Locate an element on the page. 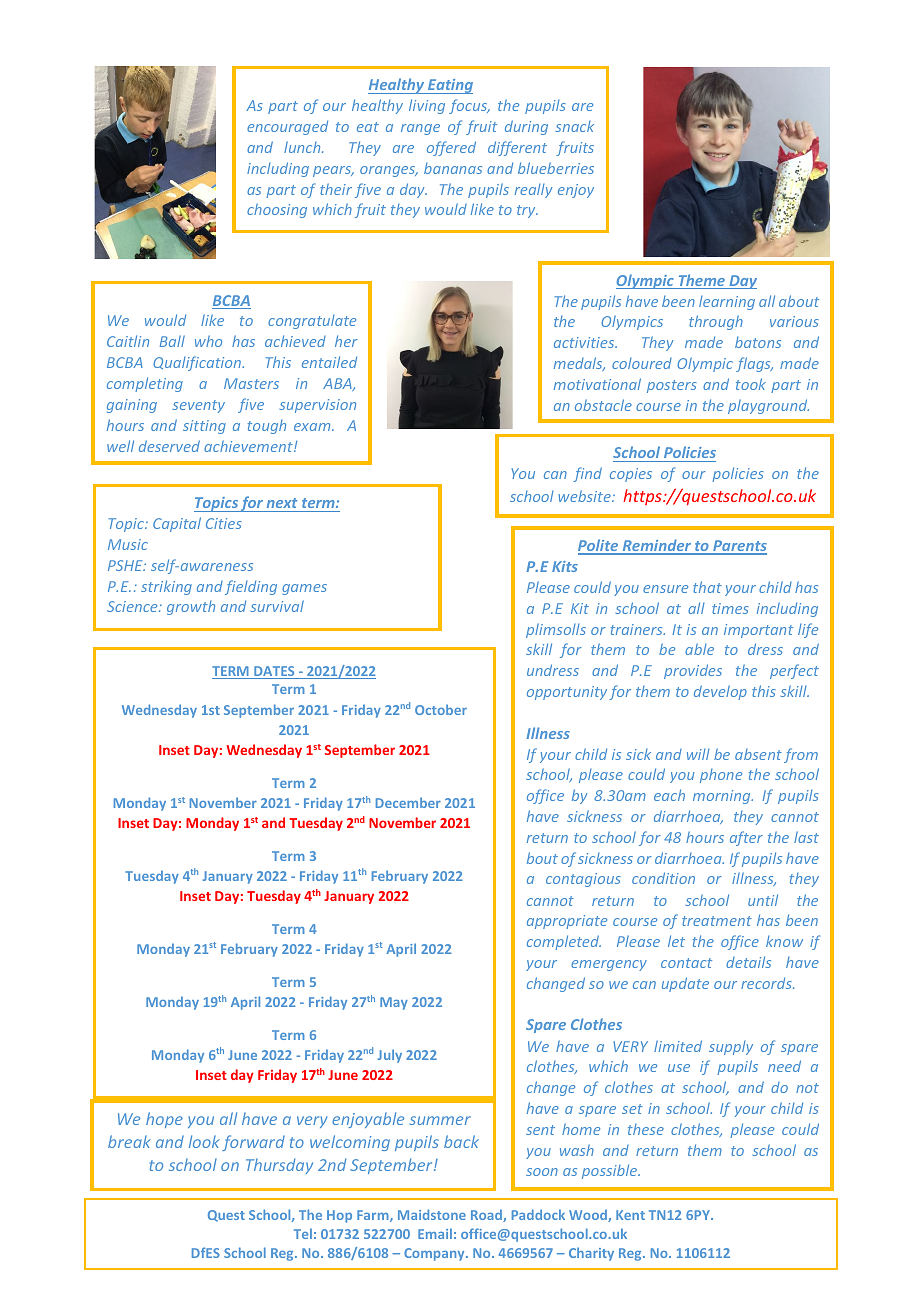 The width and height of the image is (924, 1307). snack is located at coordinates (575, 126).
